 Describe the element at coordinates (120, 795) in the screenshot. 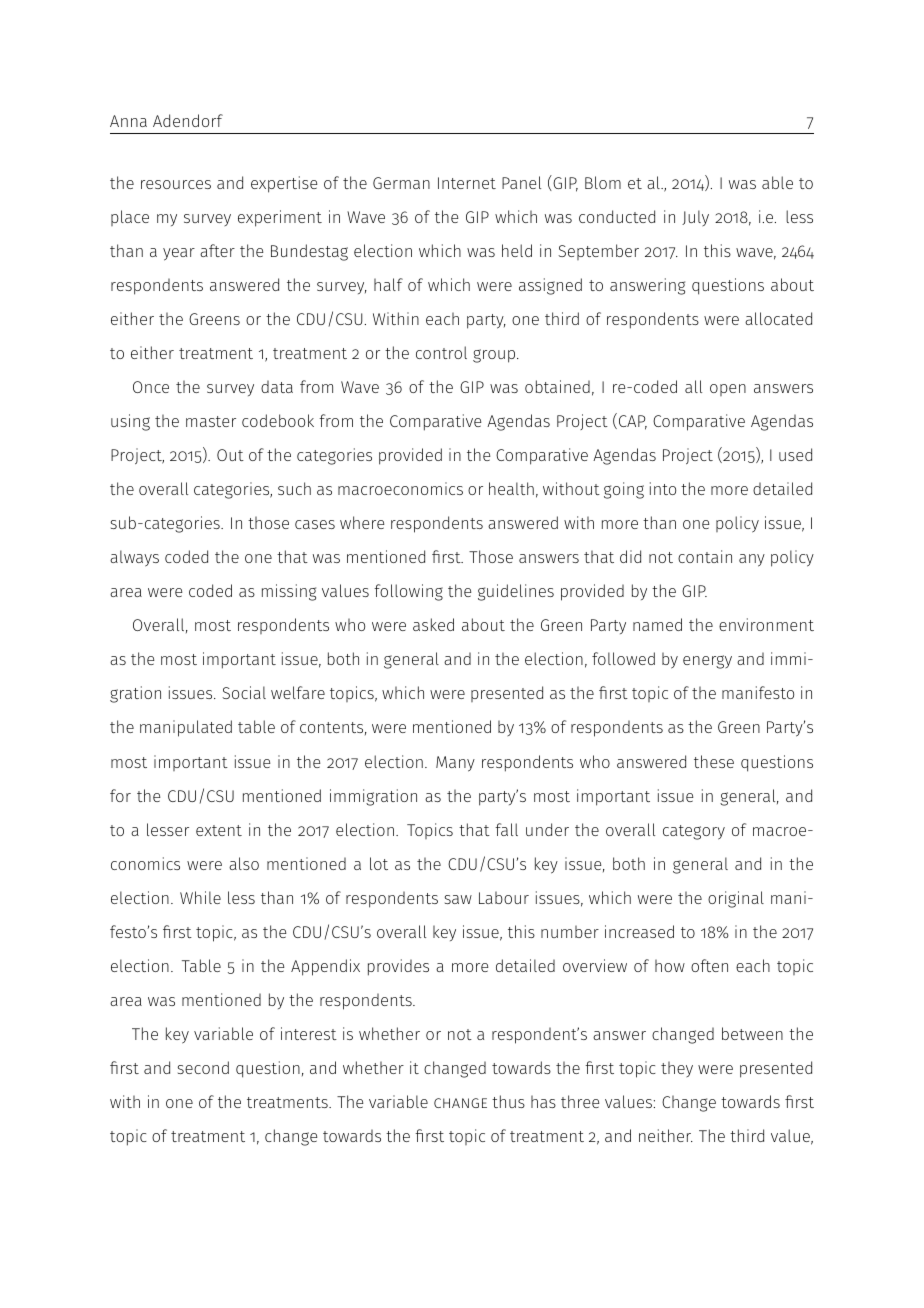

I see `for` at that location.
